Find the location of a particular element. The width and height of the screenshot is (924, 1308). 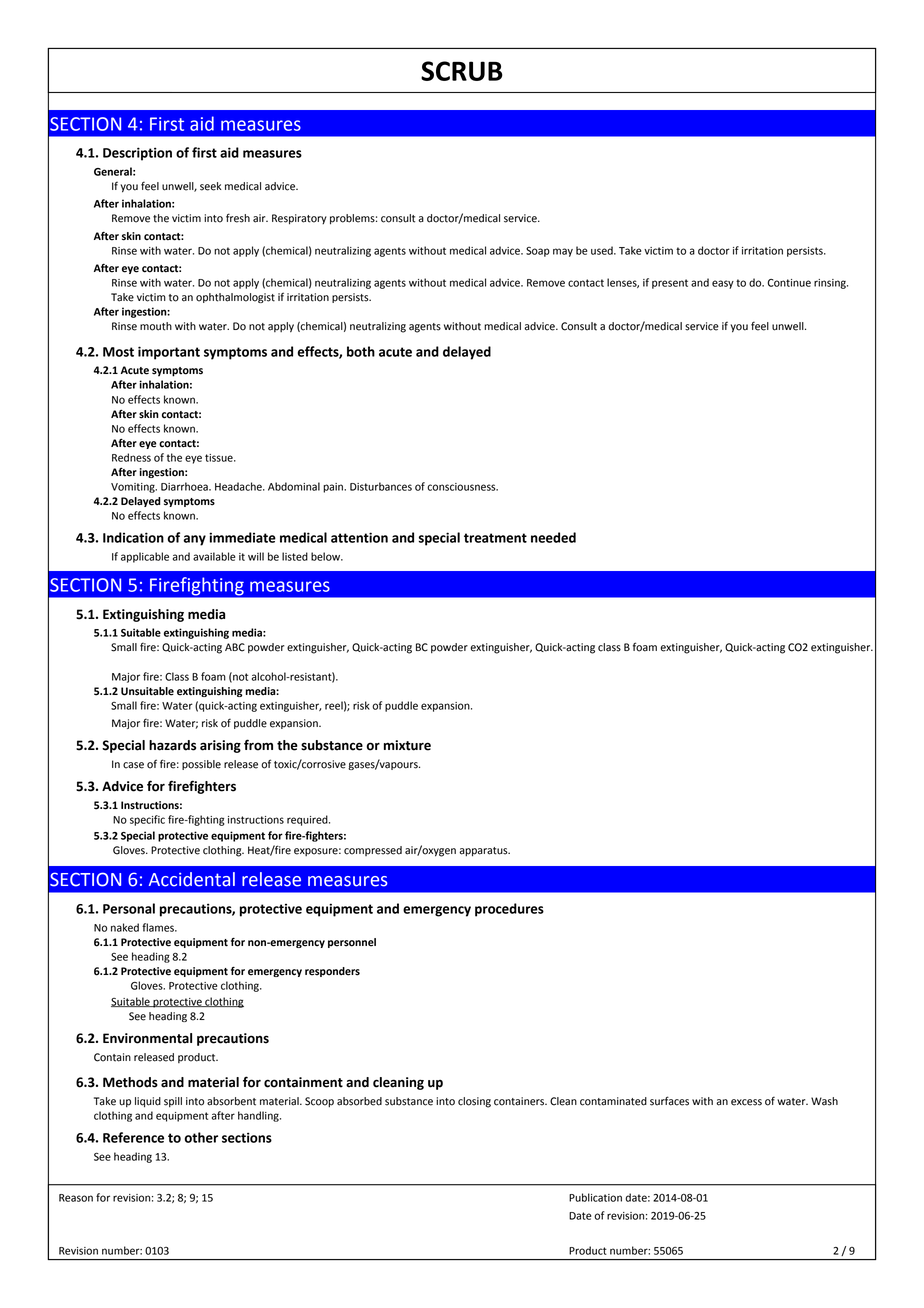

needed is located at coordinates (553, 537).
